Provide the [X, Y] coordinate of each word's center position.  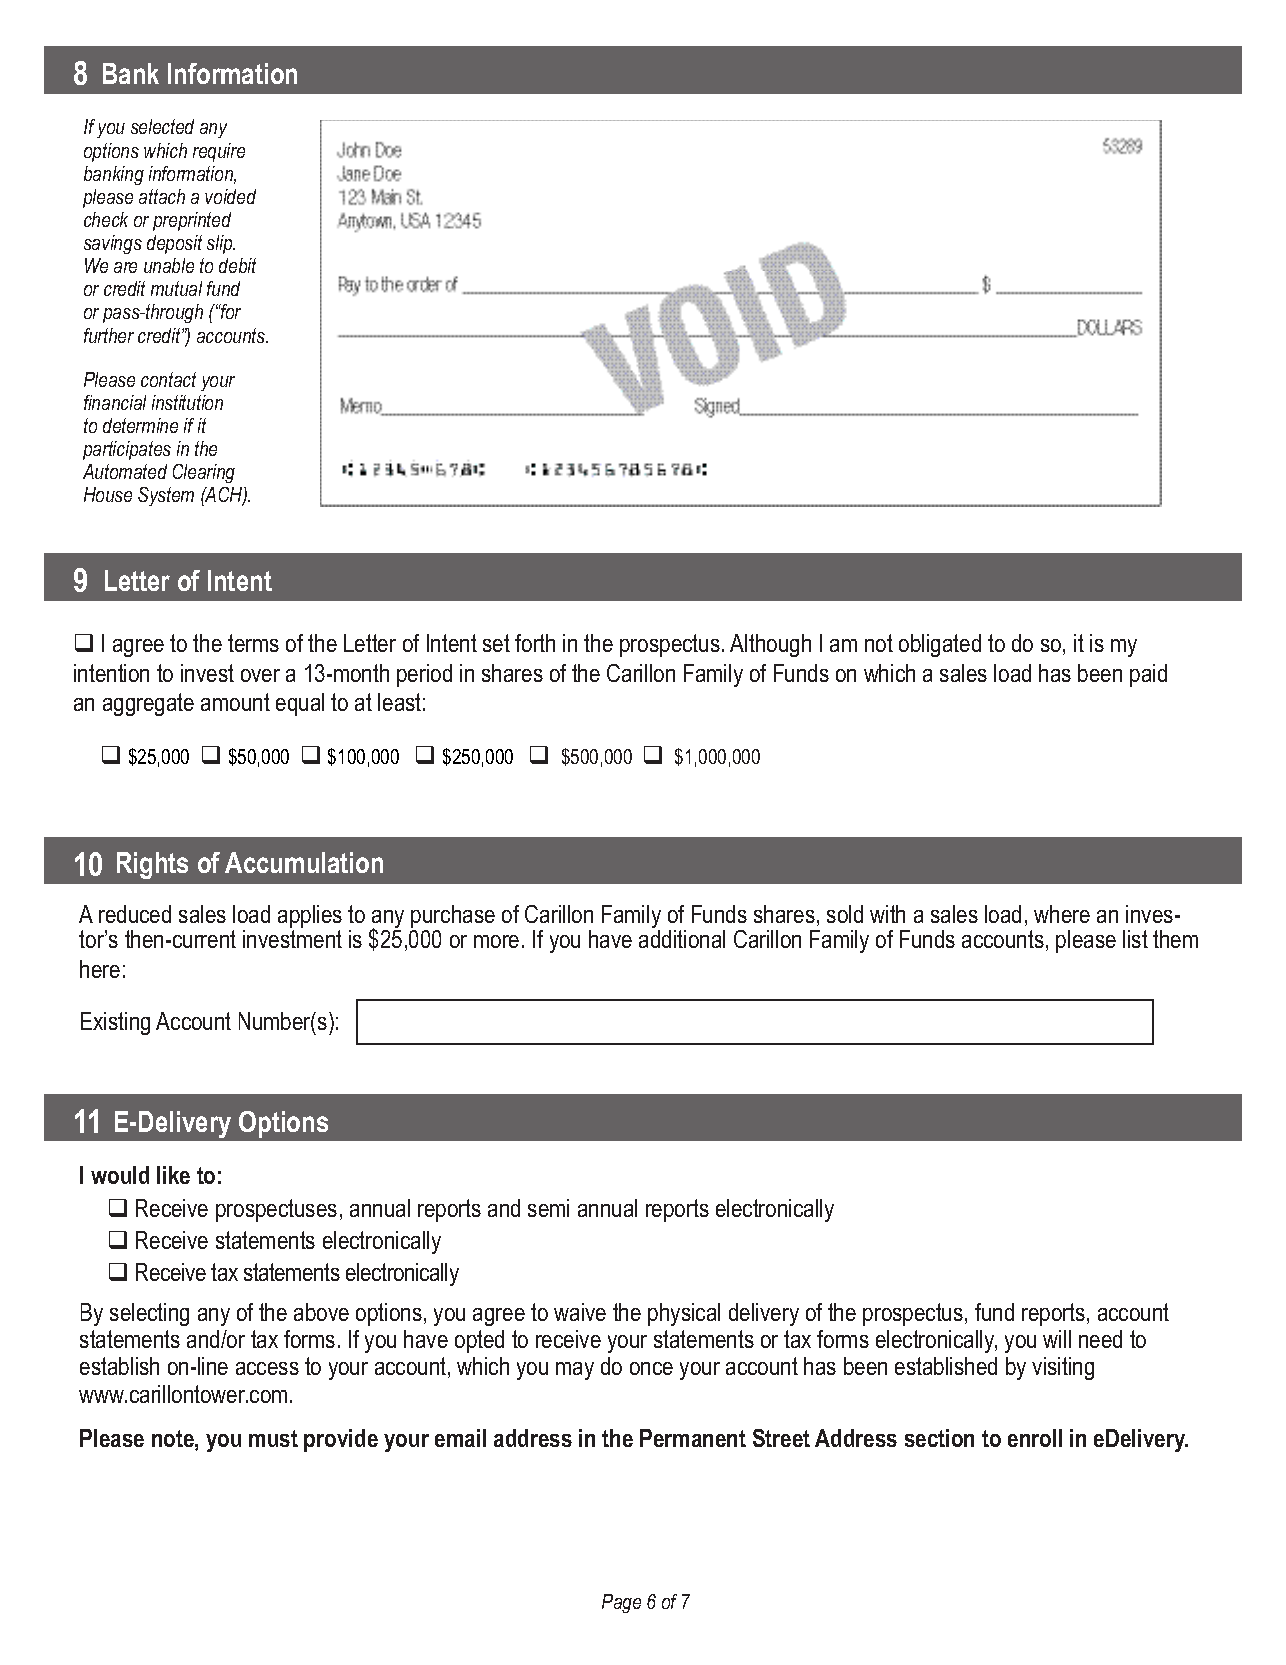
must [273, 1438]
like [173, 1175]
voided [230, 196]
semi [548, 1208]
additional [682, 939]
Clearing [204, 473]
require [219, 152]
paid [1148, 675]
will [1057, 1339]
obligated [940, 645]
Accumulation [304, 862]
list [1135, 939]
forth [535, 643]
